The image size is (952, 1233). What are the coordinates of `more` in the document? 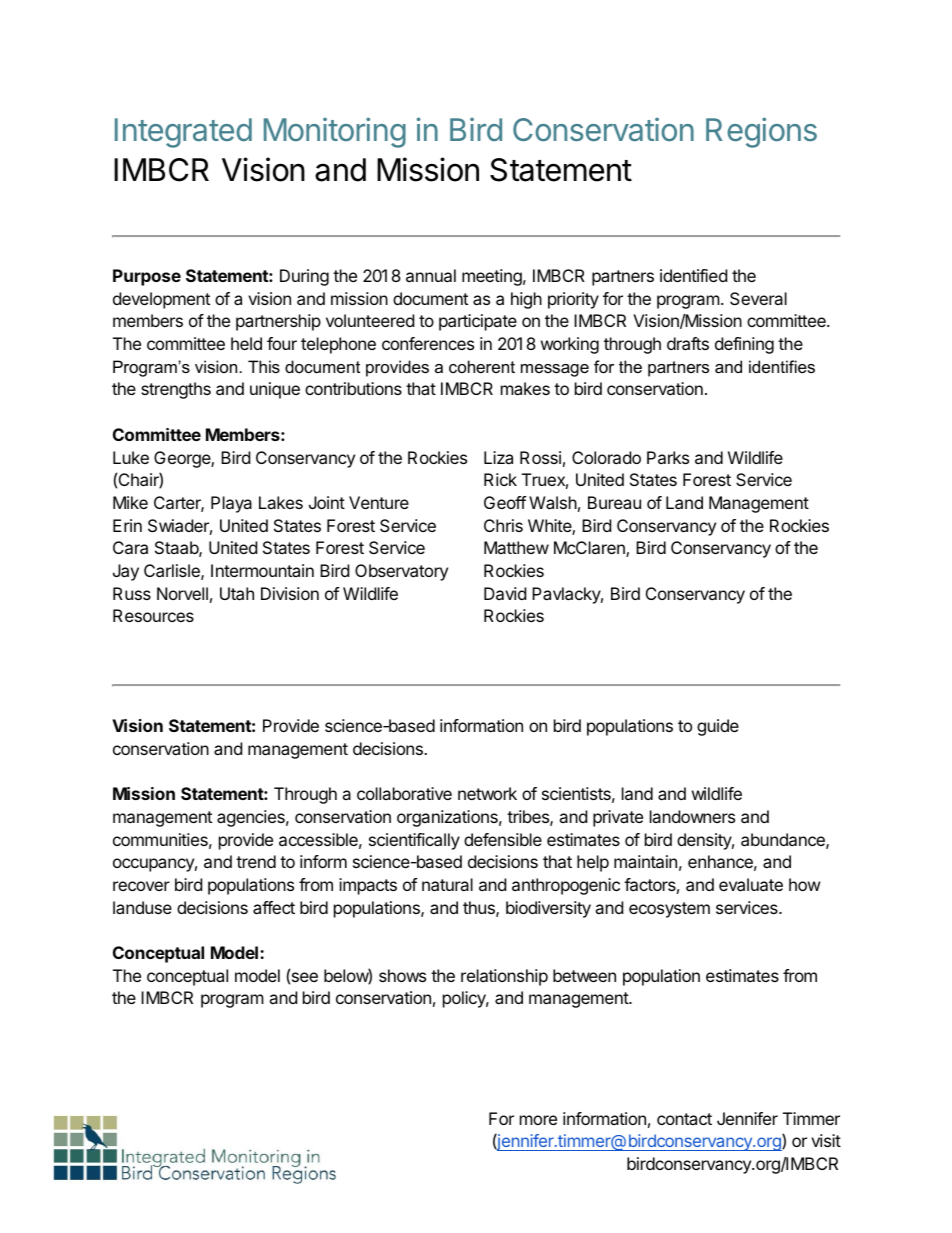 It's located at (538, 1120).
